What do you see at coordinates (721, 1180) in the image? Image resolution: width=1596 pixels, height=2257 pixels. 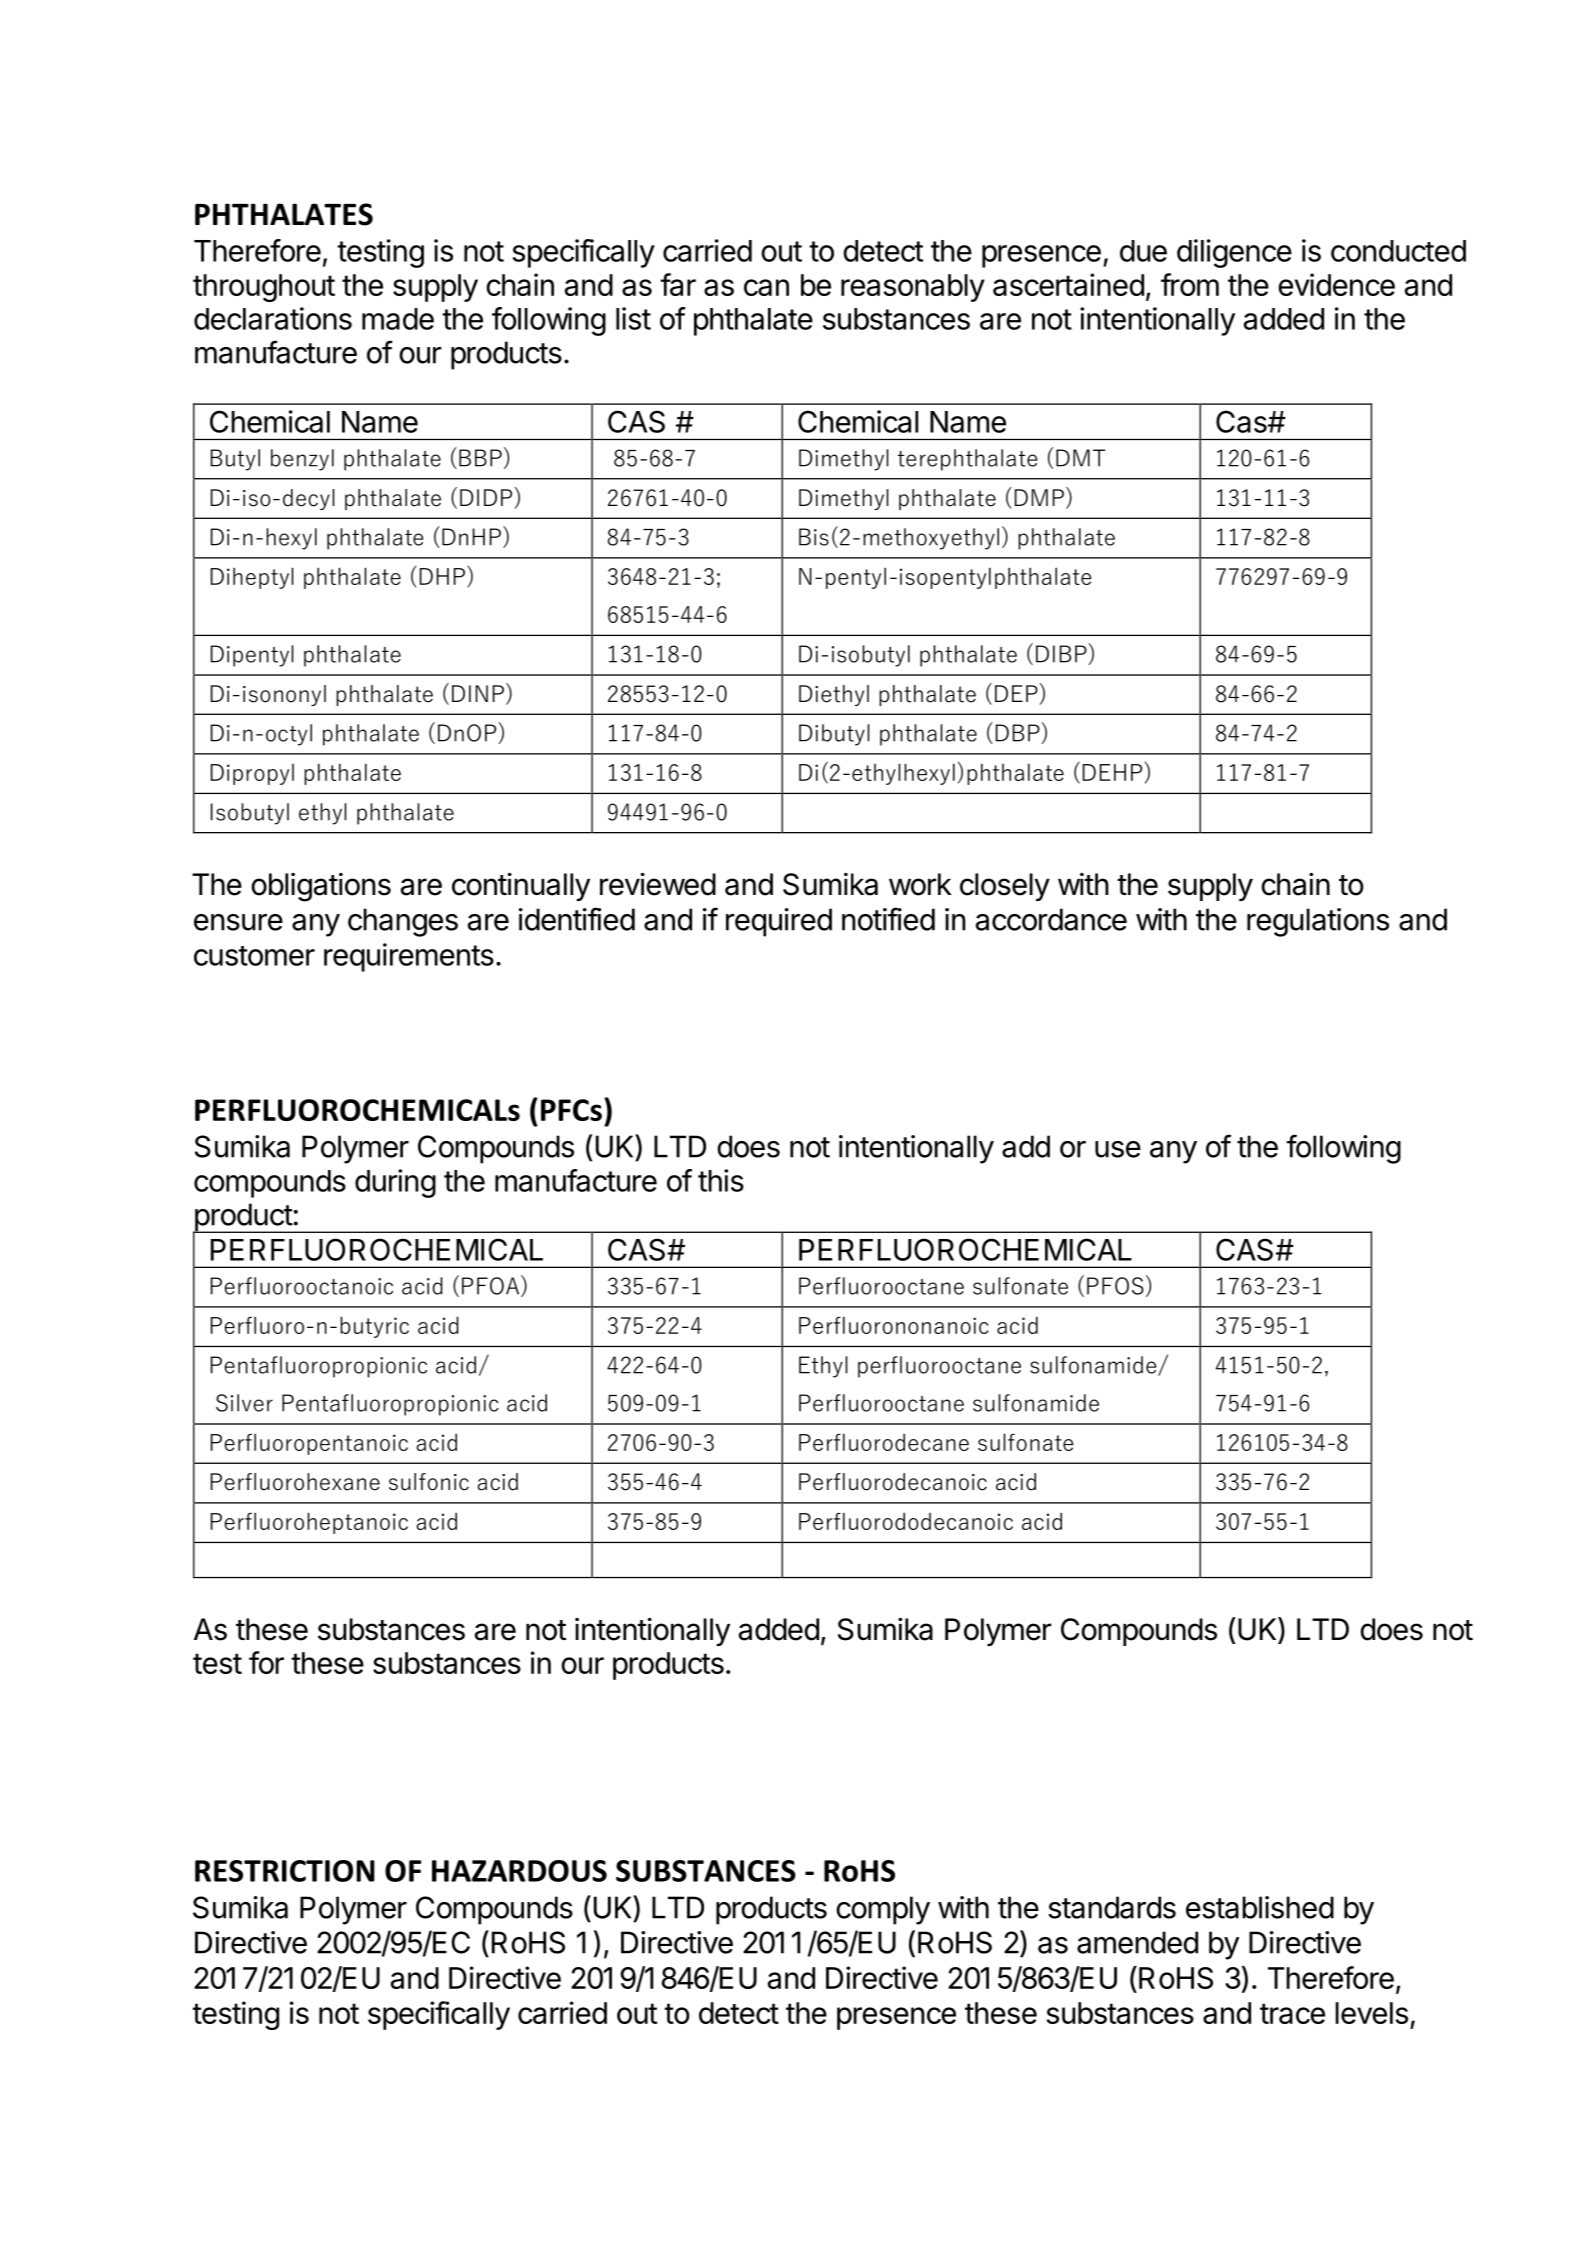 I see `this` at bounding box center [721, 1180].
